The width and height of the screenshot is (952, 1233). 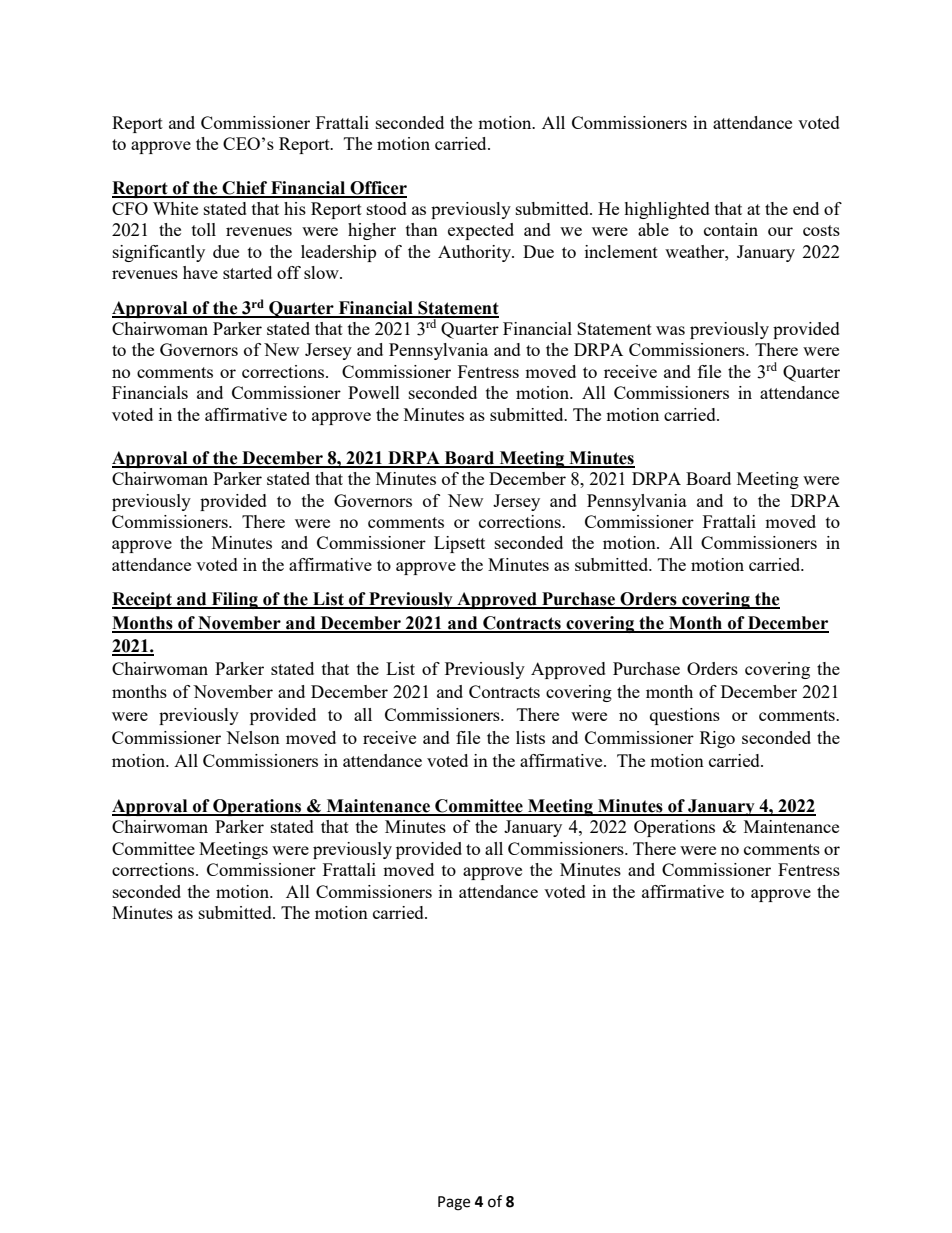 I want to click on Receipt, so click(x=143, y=600).
